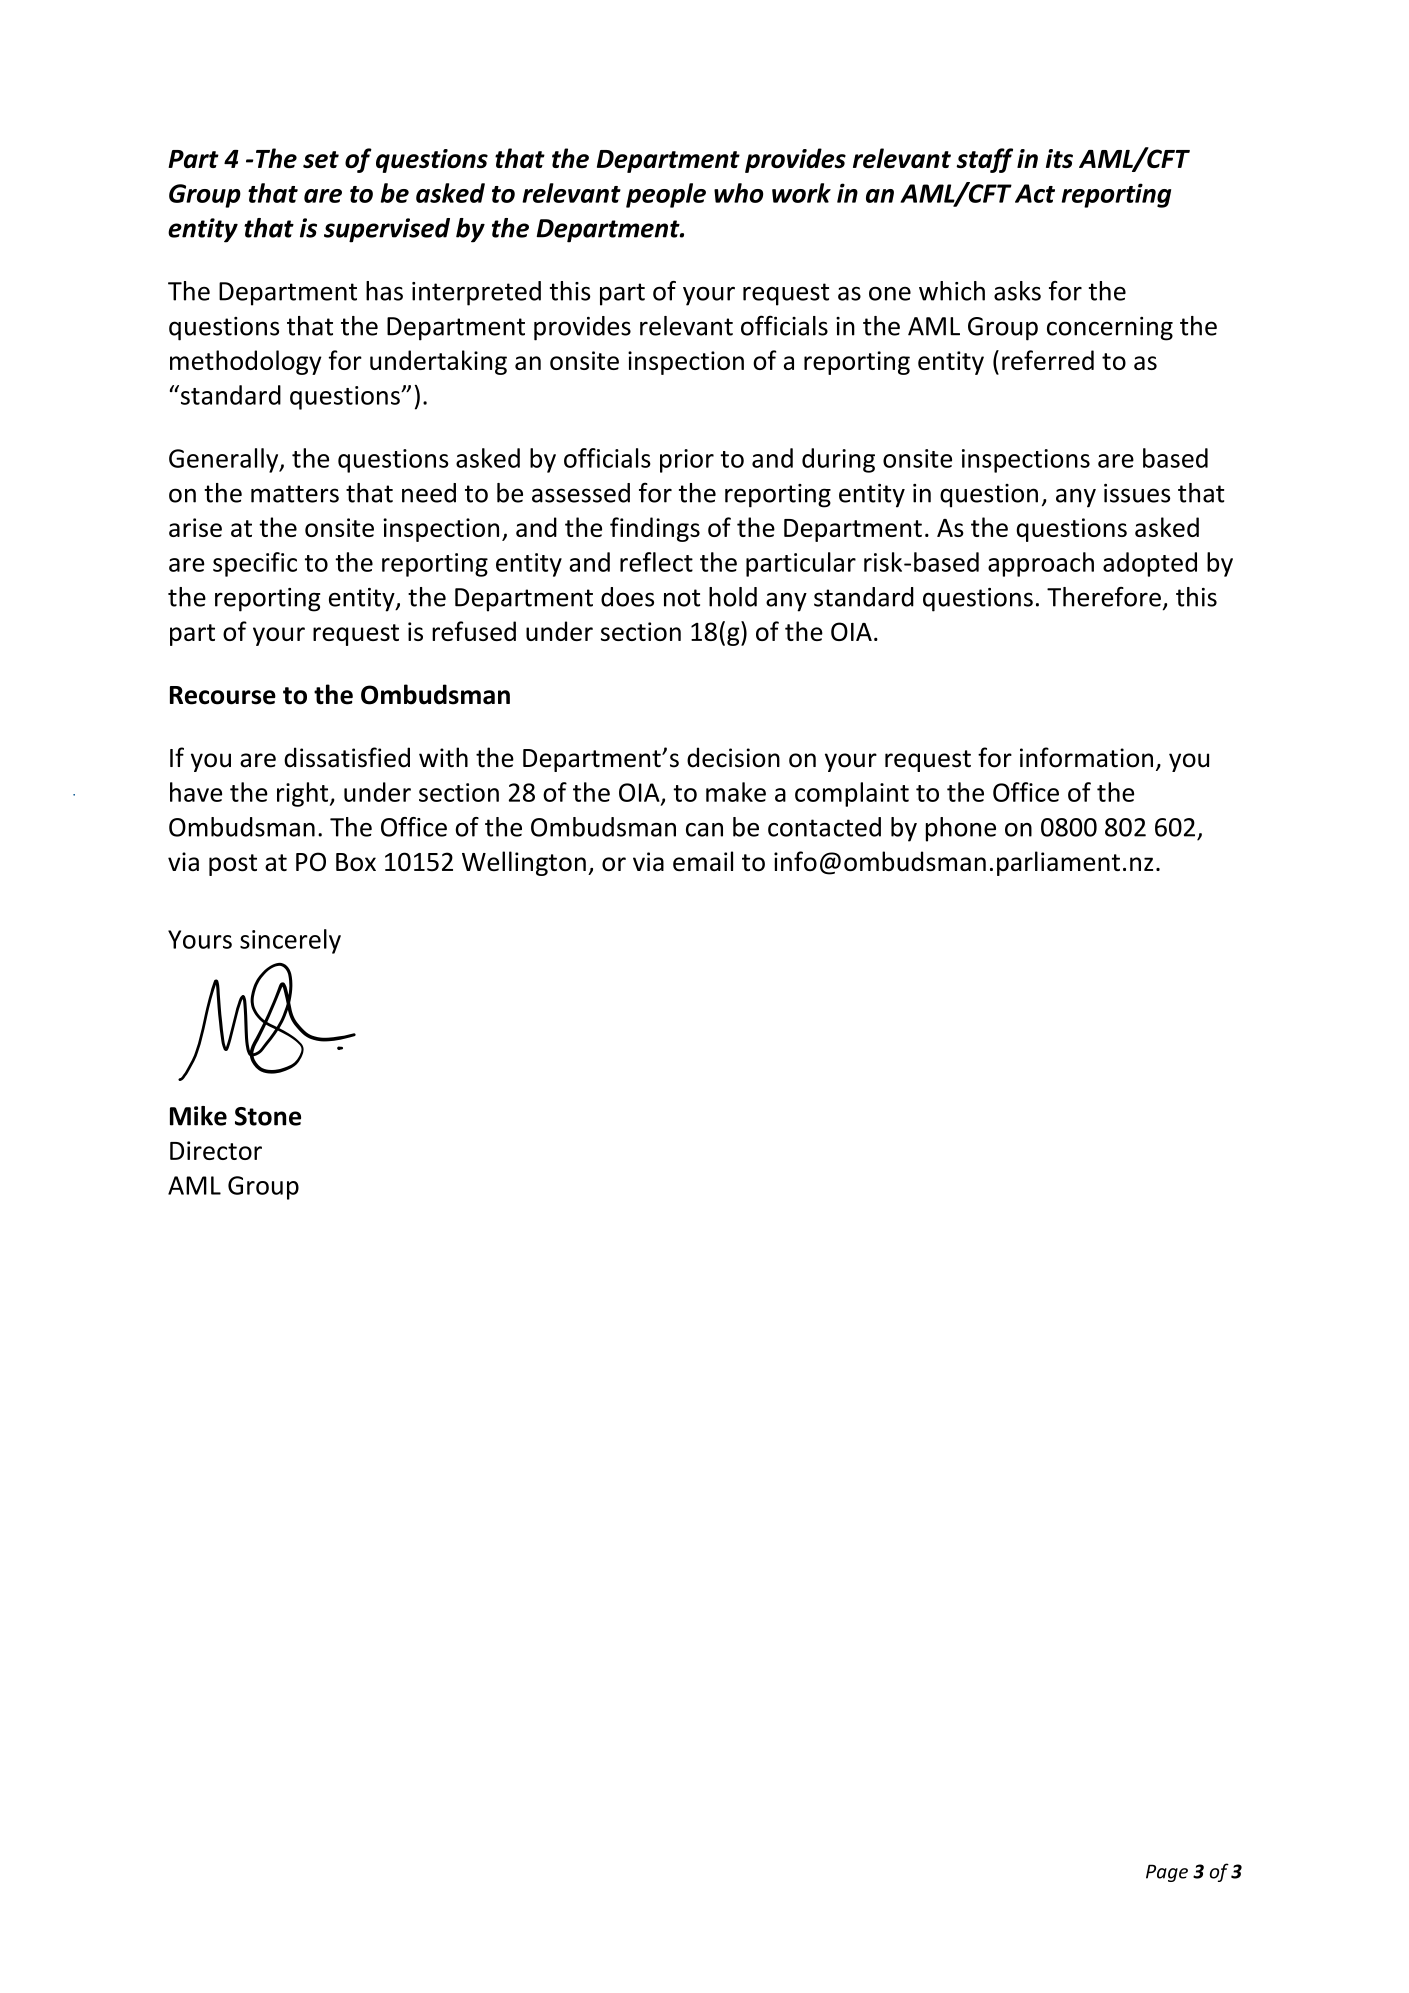  What do you see at coordinates (682, 598) in the image?
I see `not` at bounding box center [682, 598].
